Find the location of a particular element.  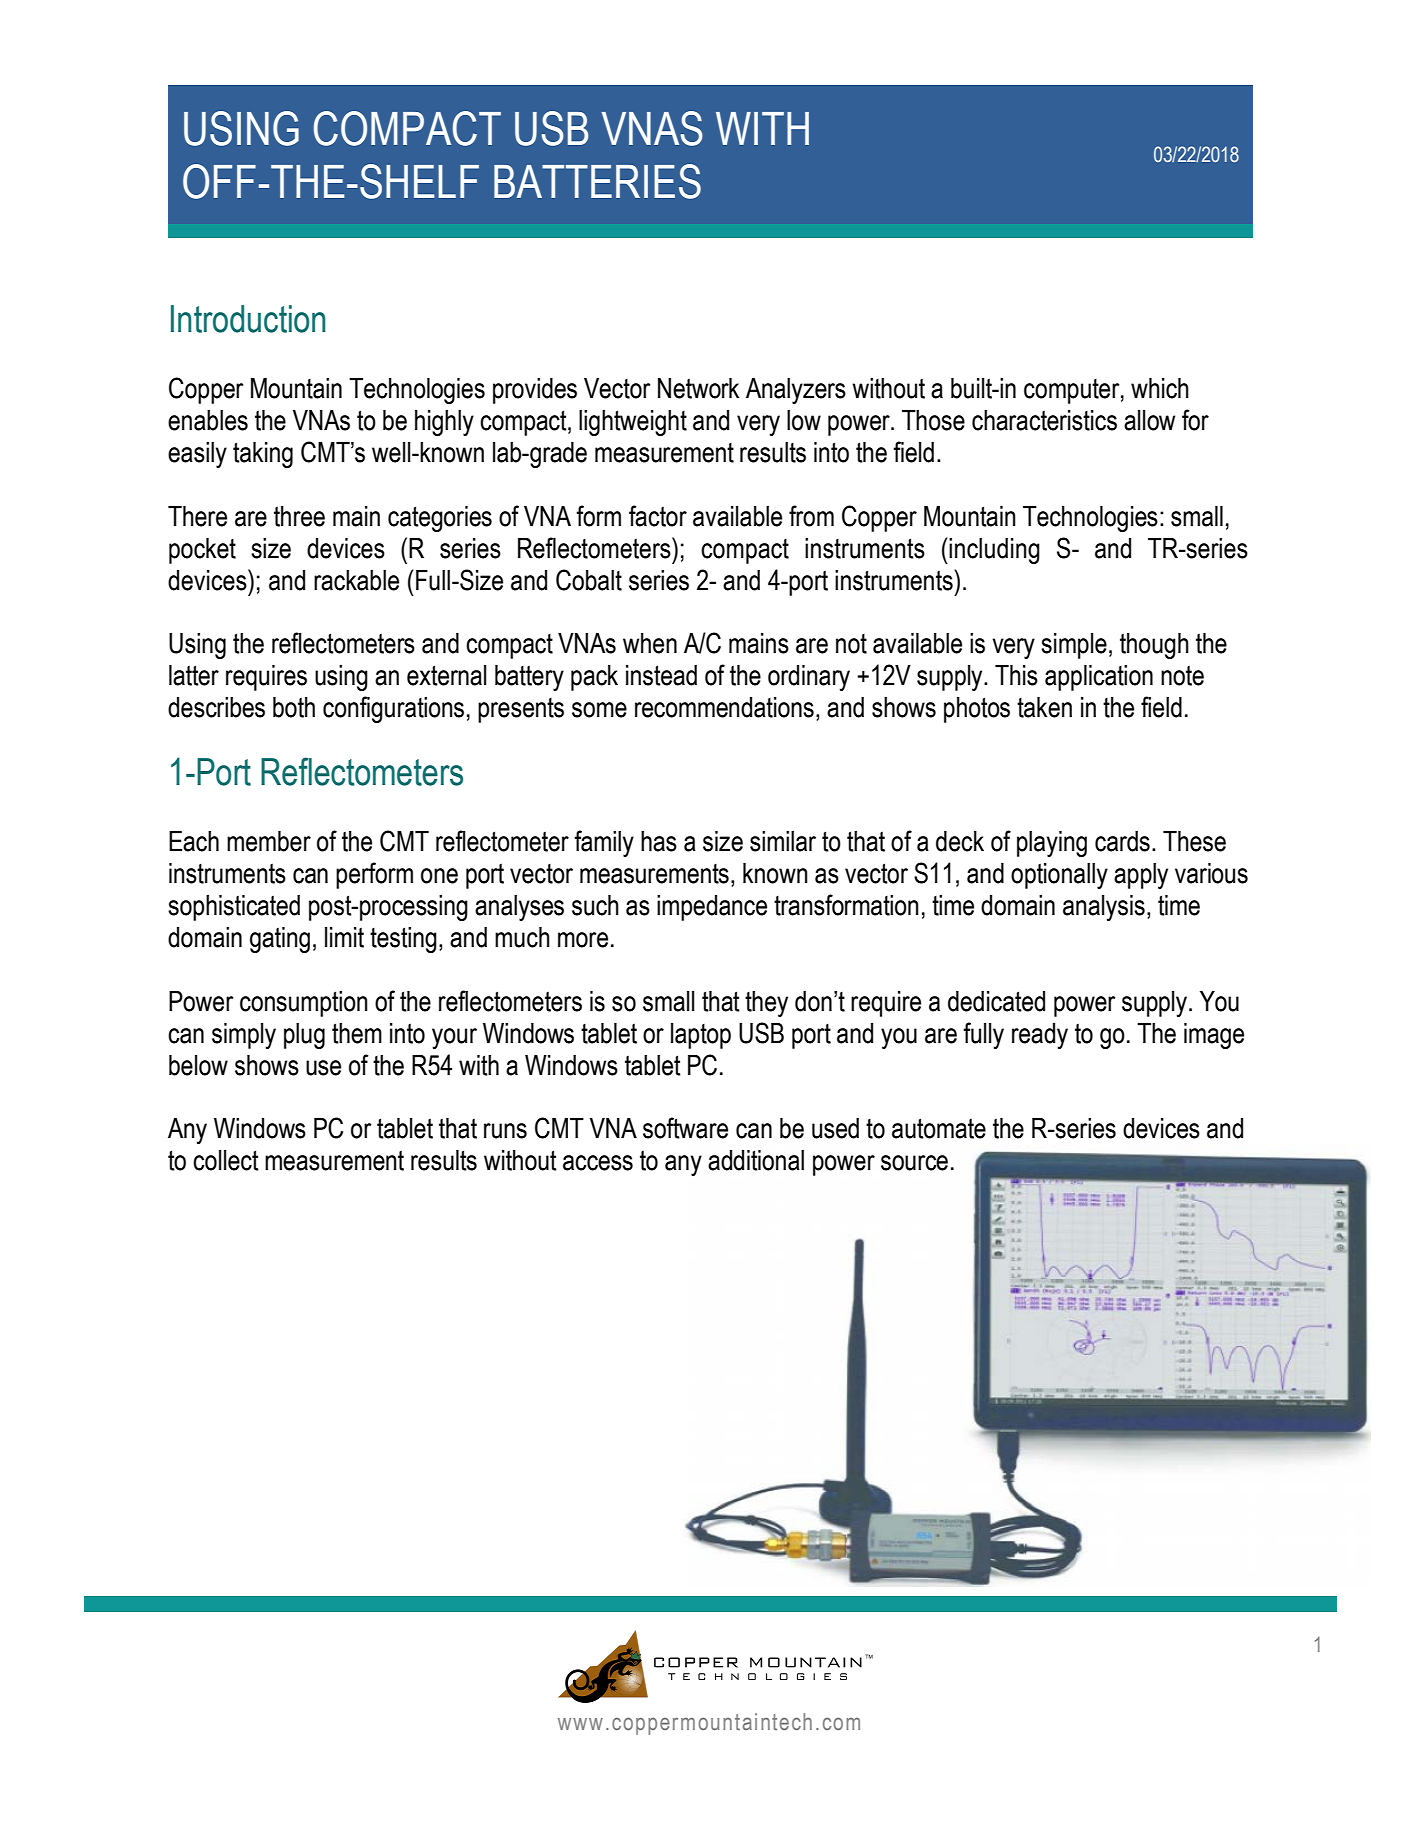

which is located at coordinates (1160, 388).
